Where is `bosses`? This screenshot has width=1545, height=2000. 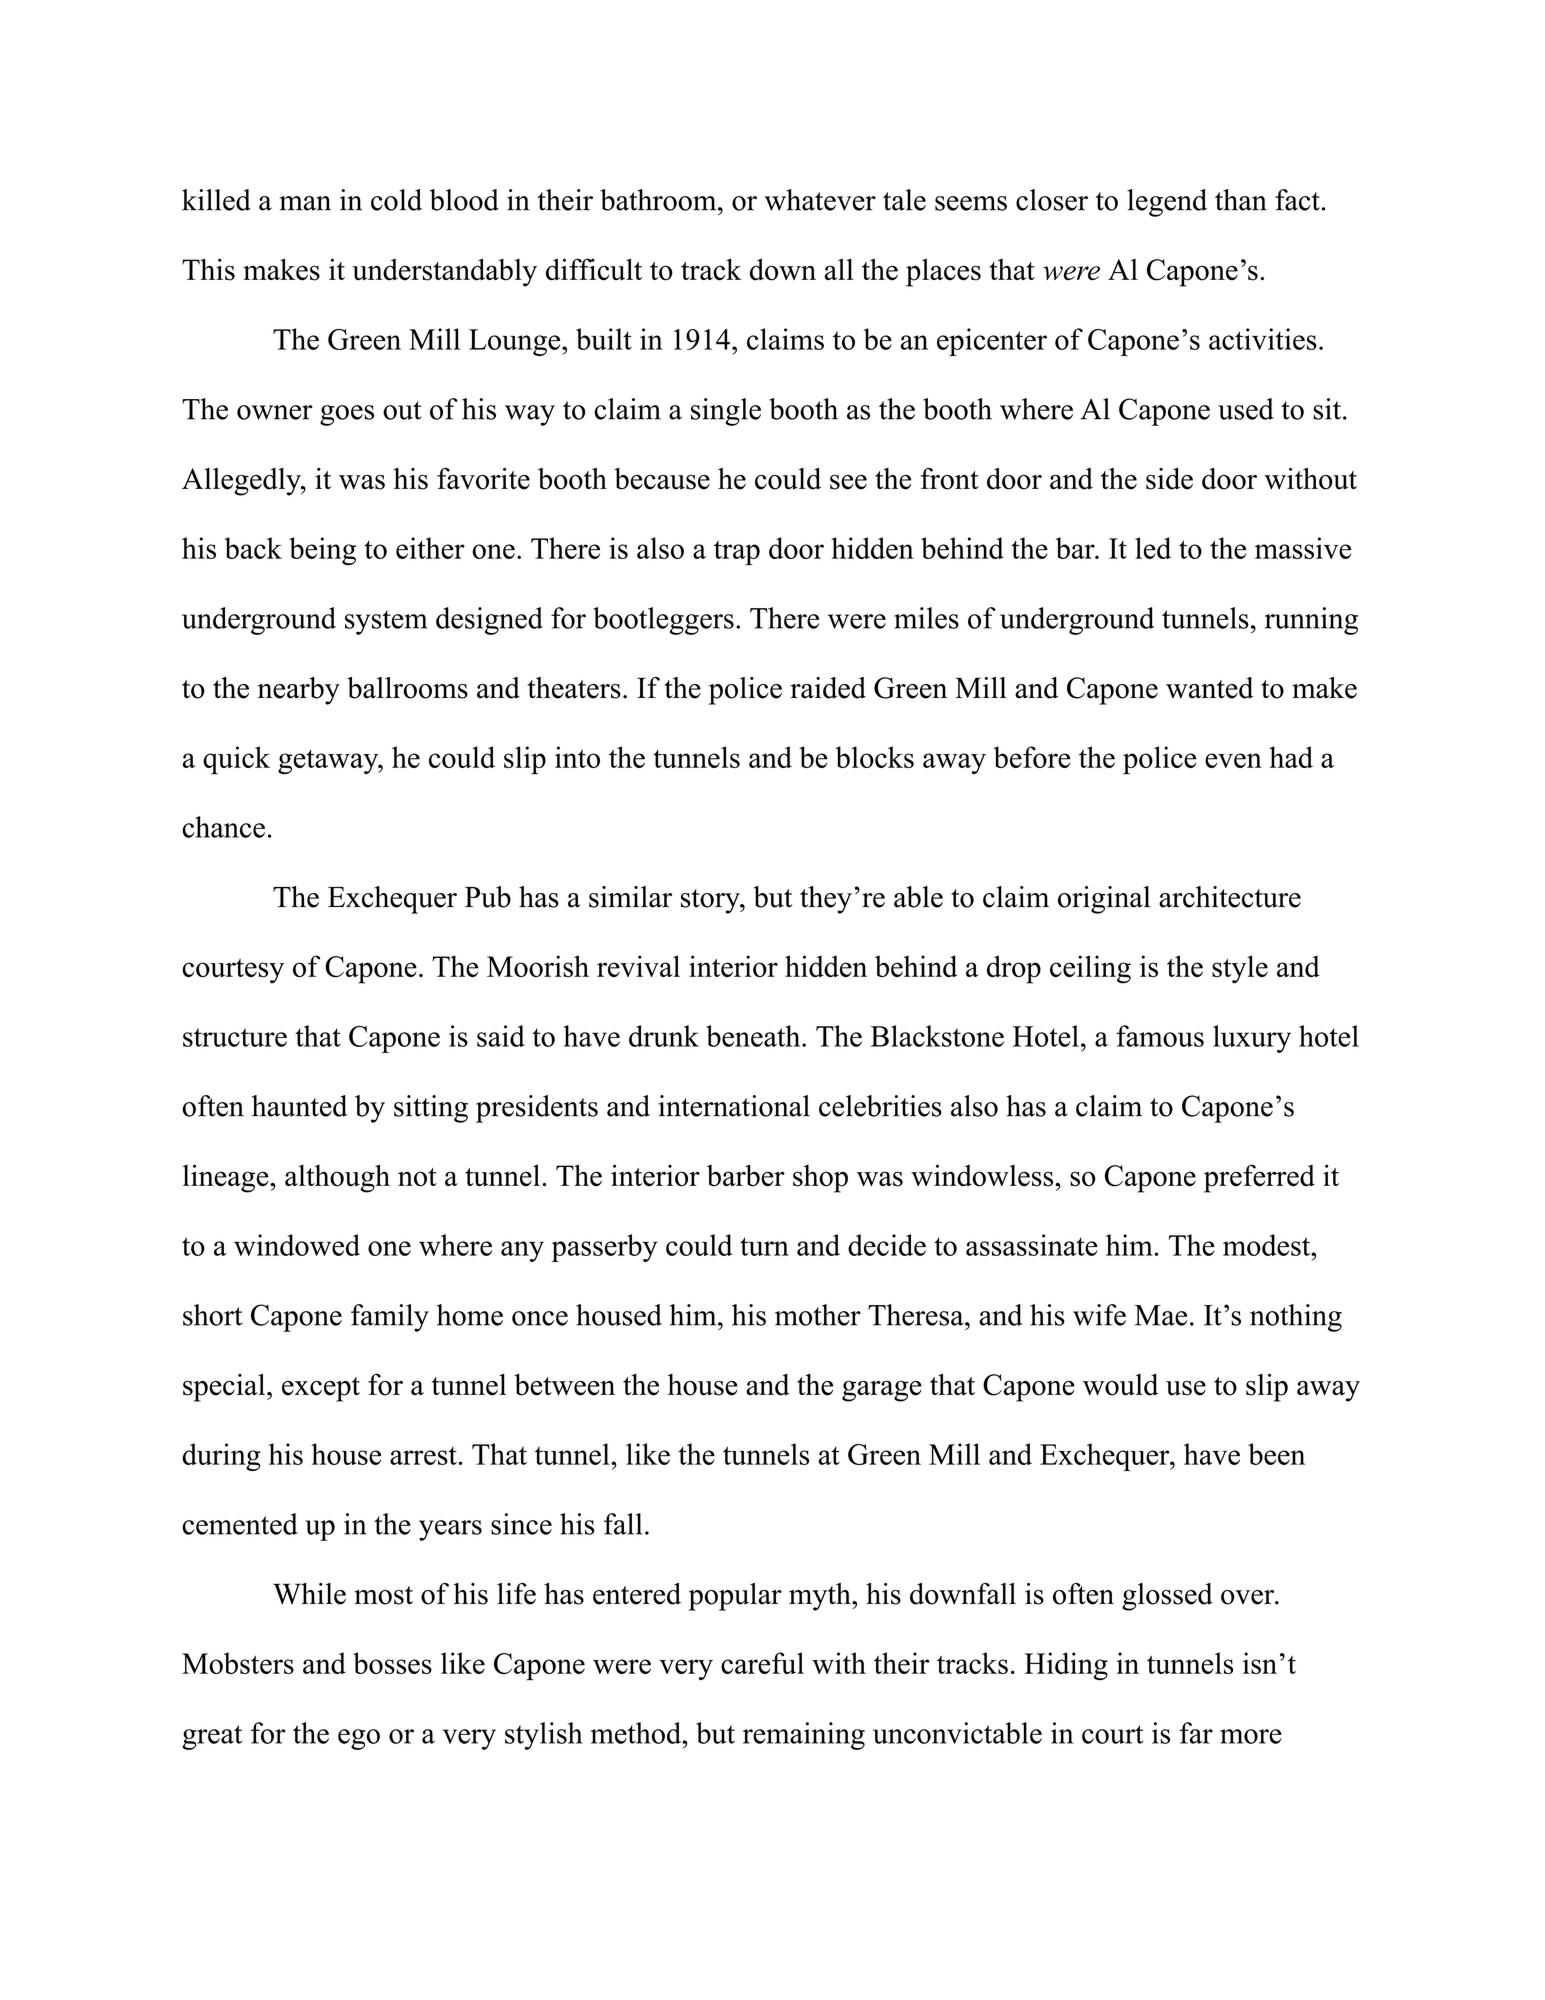 bosses is located at coordinates (392, 1663).
